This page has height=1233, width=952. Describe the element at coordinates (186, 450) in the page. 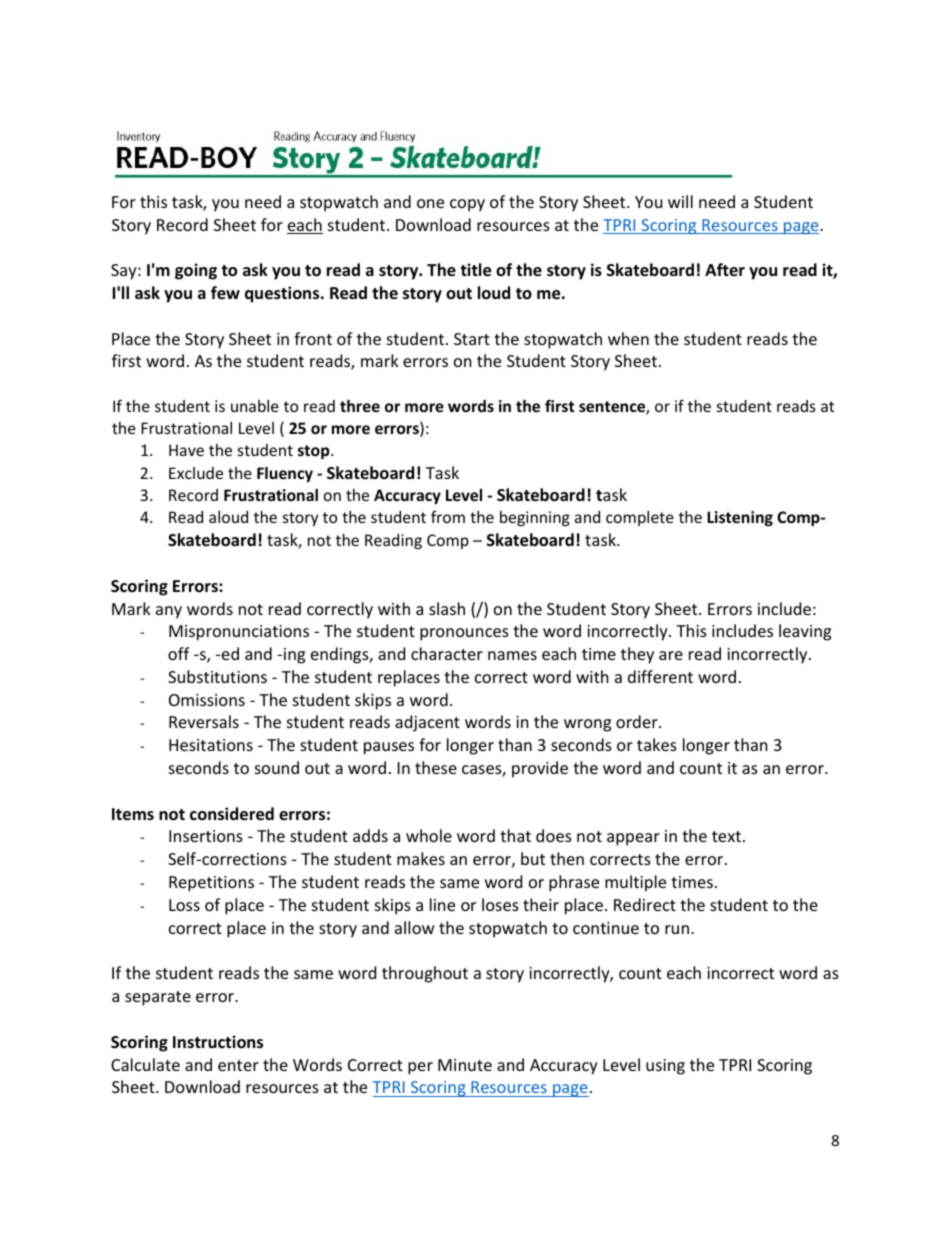

I see `Have` at that location.
